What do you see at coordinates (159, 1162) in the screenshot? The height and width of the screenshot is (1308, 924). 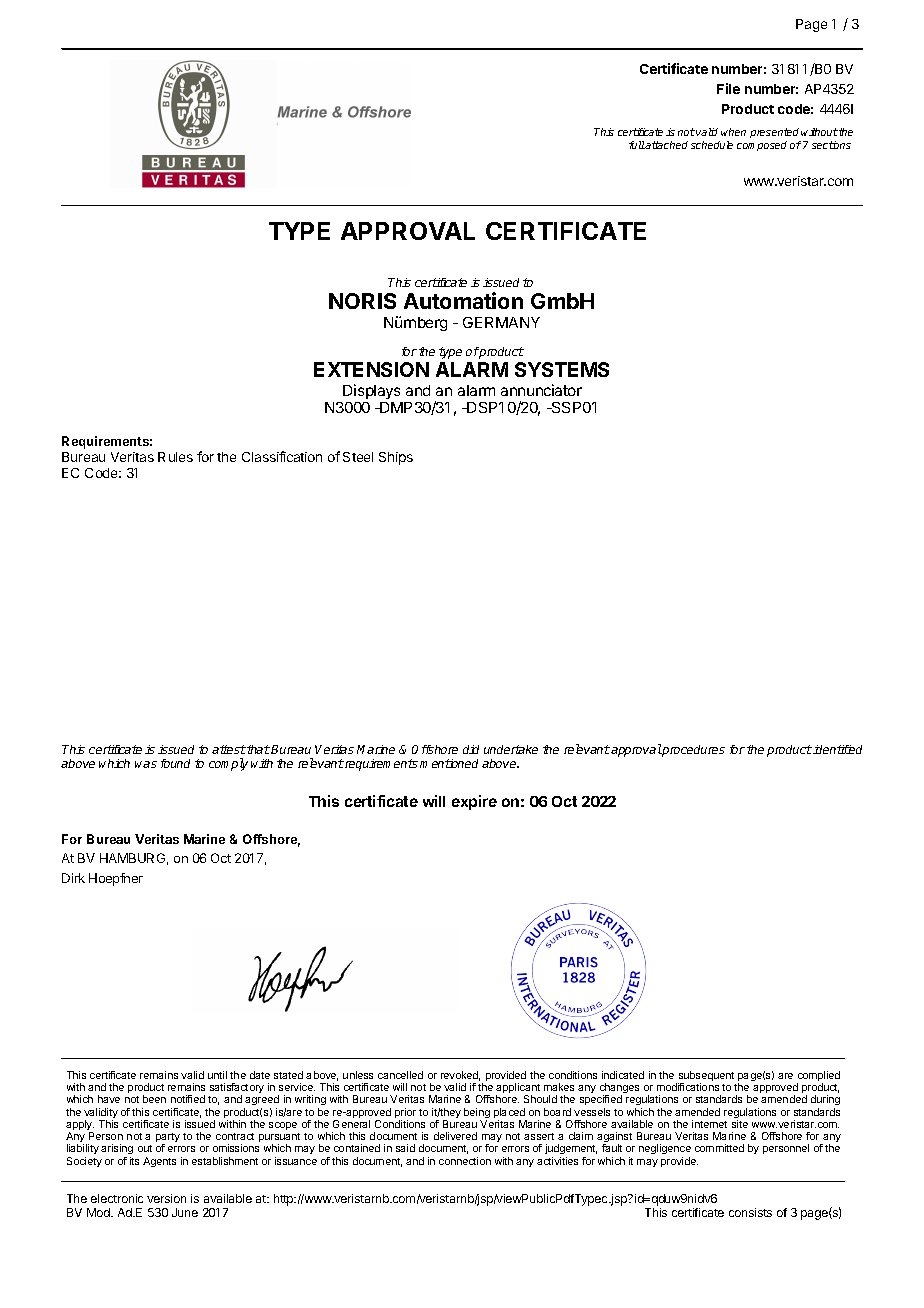 I see `Agents` at bounding box center [159, 1162].
